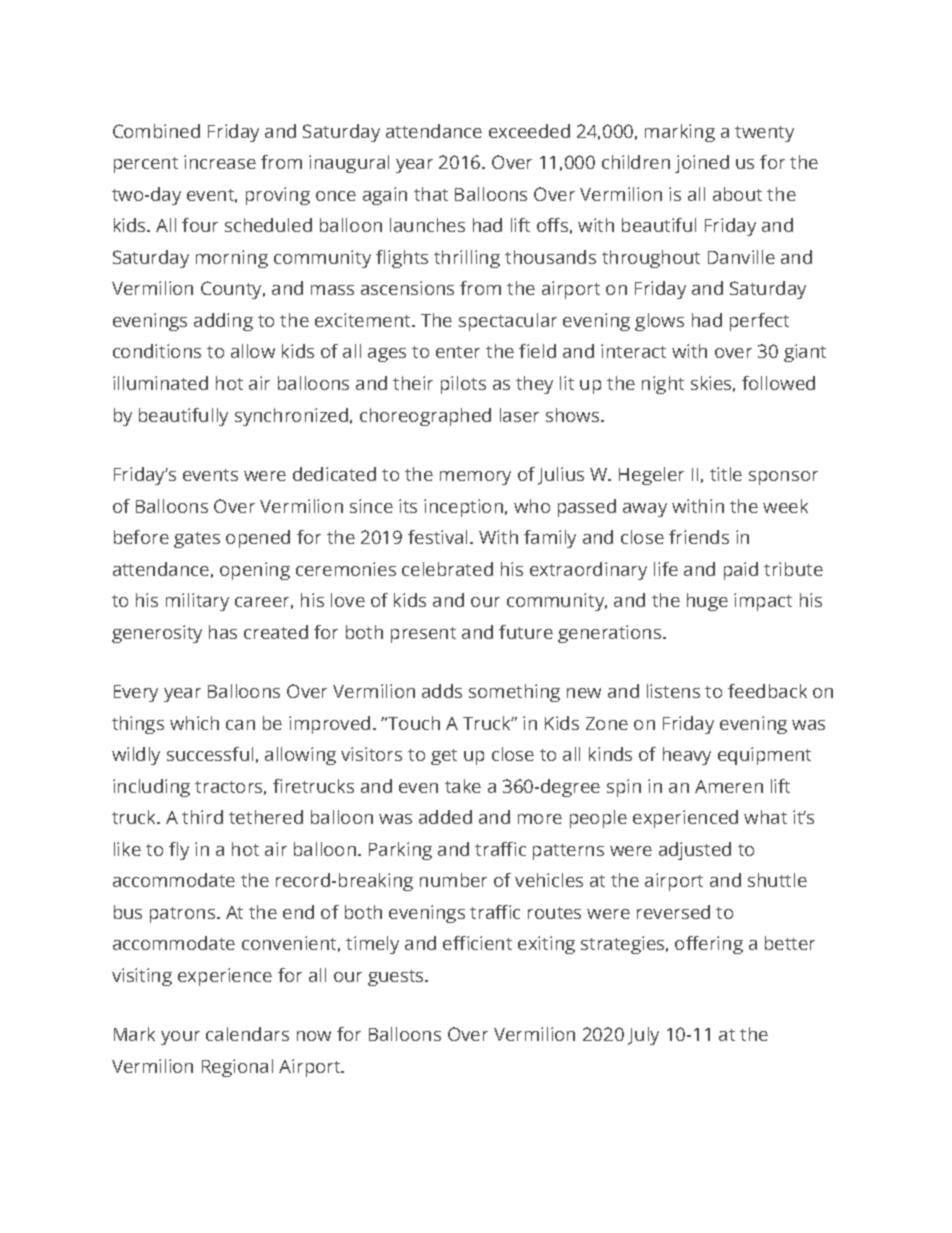 Image resolution: width=952 pixels, height=1233 pixels. I want to click on increase, so click(220, 162).
